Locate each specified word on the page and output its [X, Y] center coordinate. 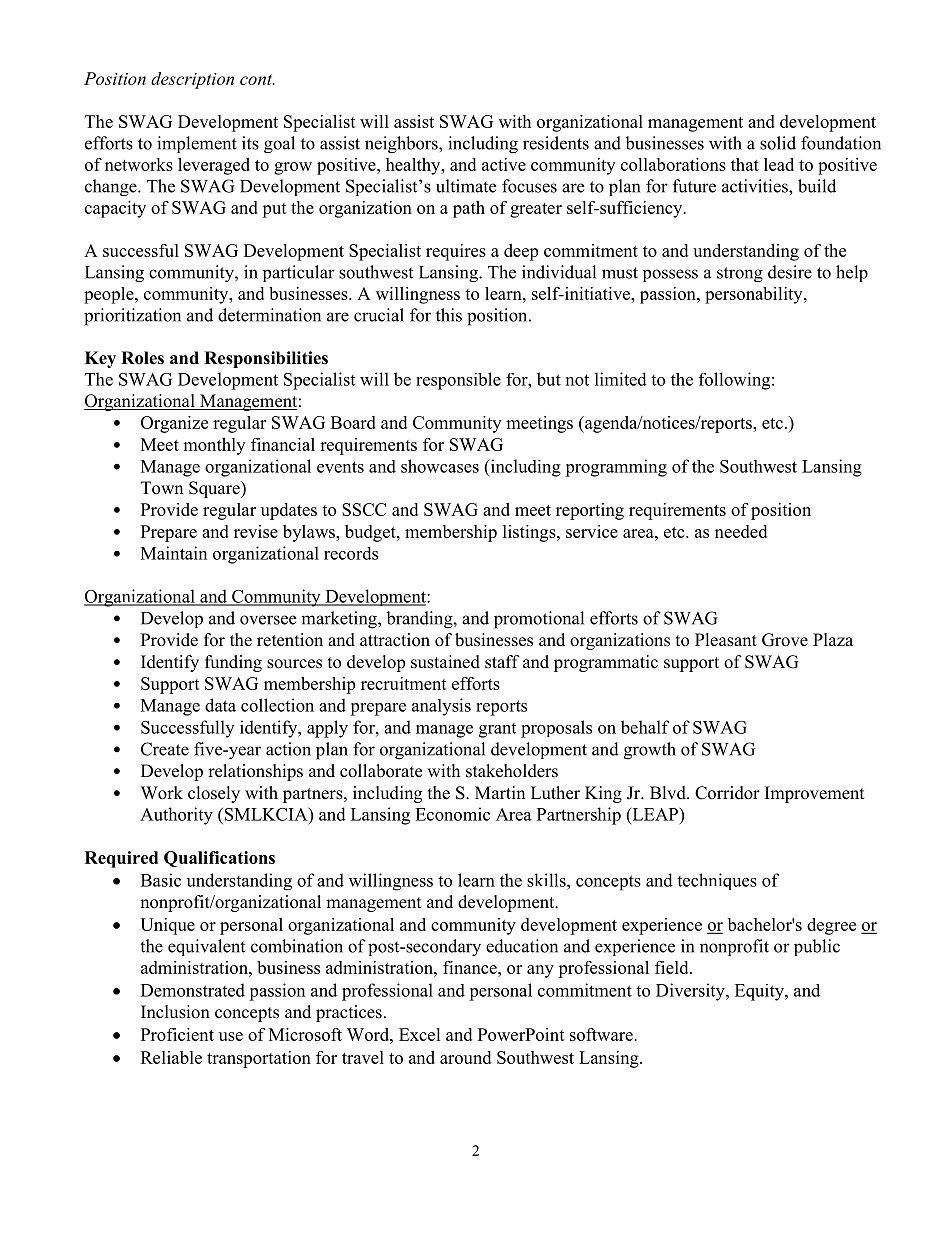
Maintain [174, 553]
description [192, 80]
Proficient [177, 1034]
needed [741, 531]
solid [778, 143]
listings [530, 533]
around [465, 1057]
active [504, 164]
